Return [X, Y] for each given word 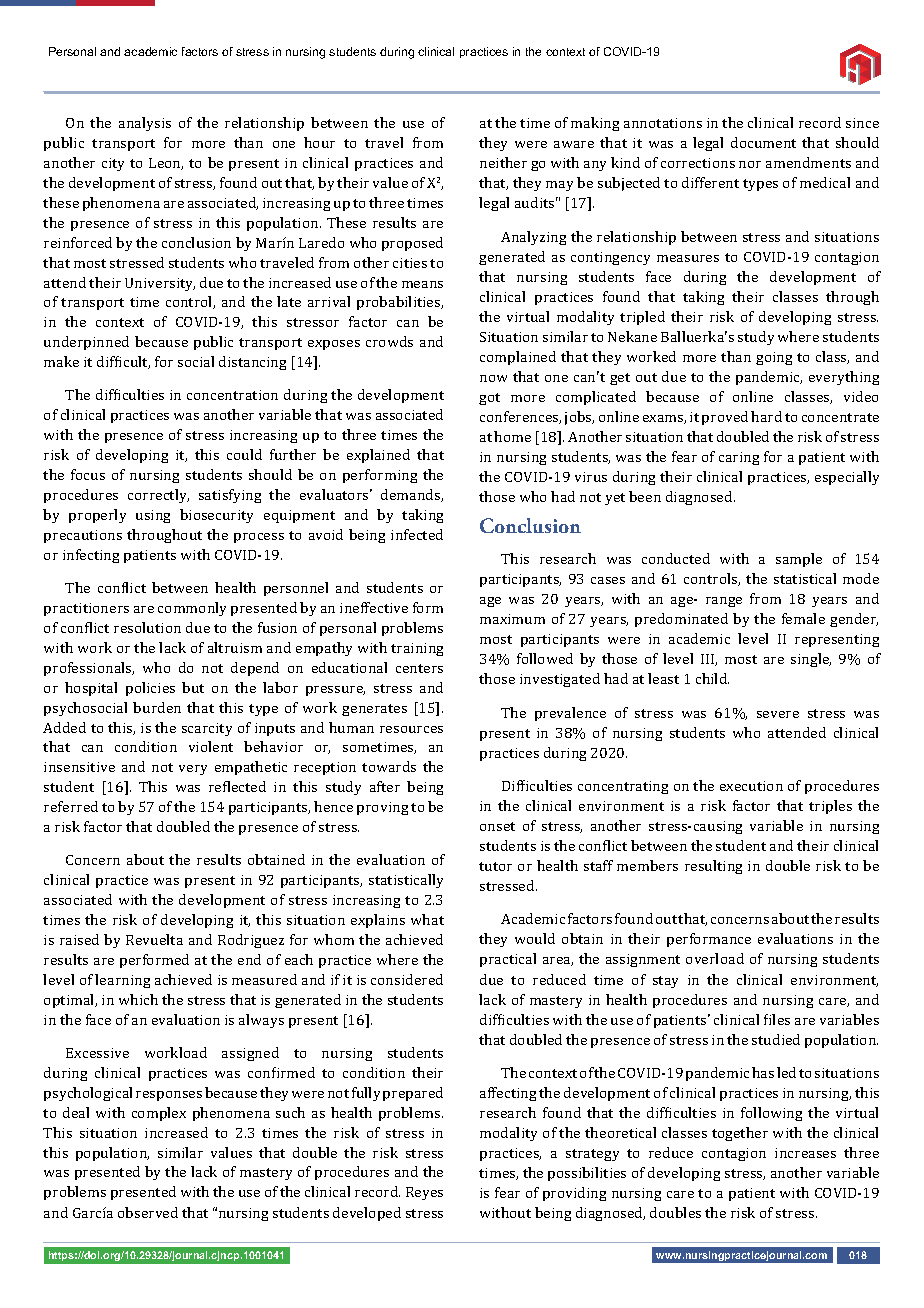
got [489, 399]
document [763, 142]
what [427, 919]
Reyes [424, 1193]
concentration [232, 395]
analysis [145, 124]
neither [503, 162]
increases [805, 1153]
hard [766, 416]
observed [148, 1212]
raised [79, 939]
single [811, 660]
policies [150, 689]
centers [419, 668]
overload [715, 958]
